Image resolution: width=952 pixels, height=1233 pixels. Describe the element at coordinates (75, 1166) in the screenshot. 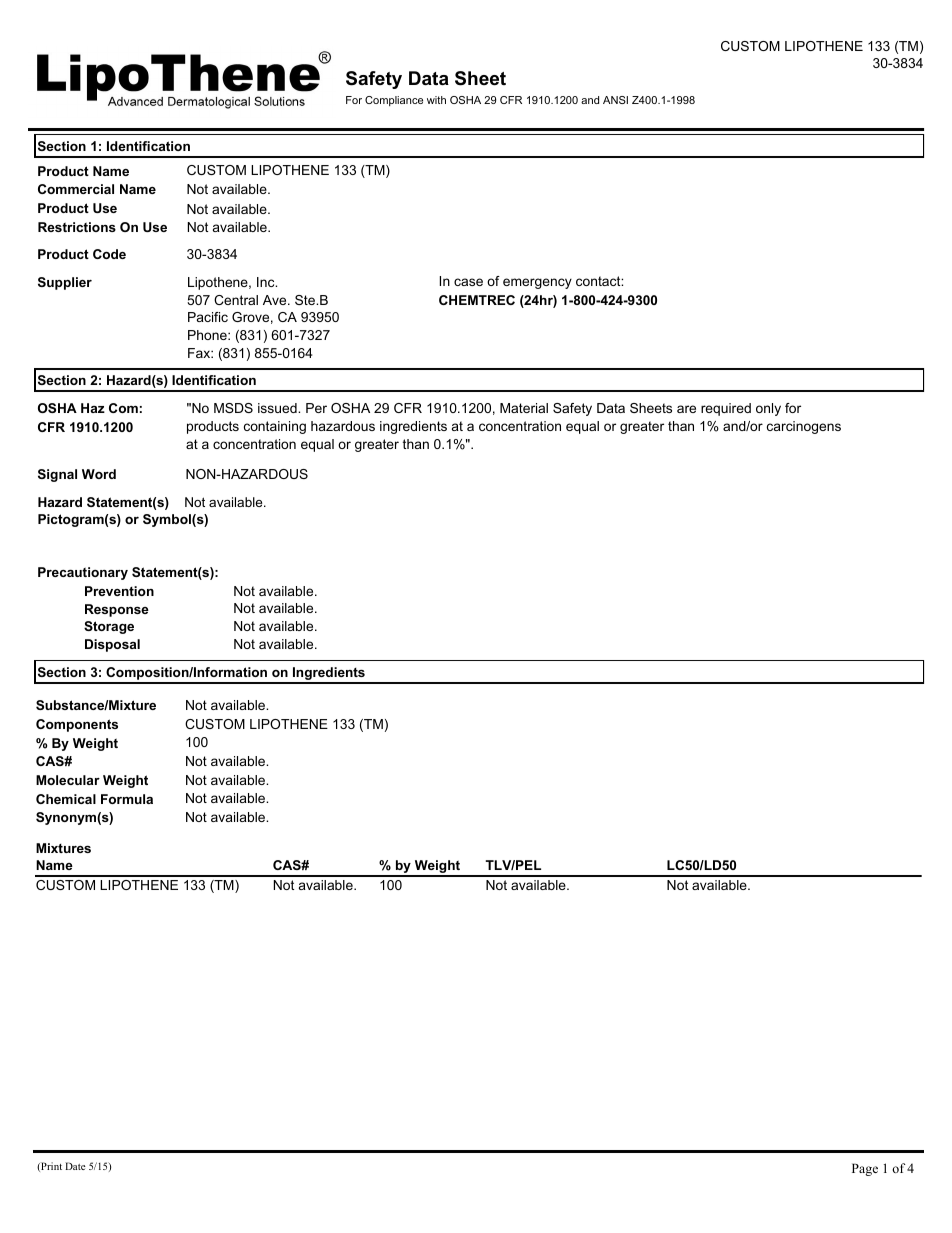

I see `Date` at that location.
